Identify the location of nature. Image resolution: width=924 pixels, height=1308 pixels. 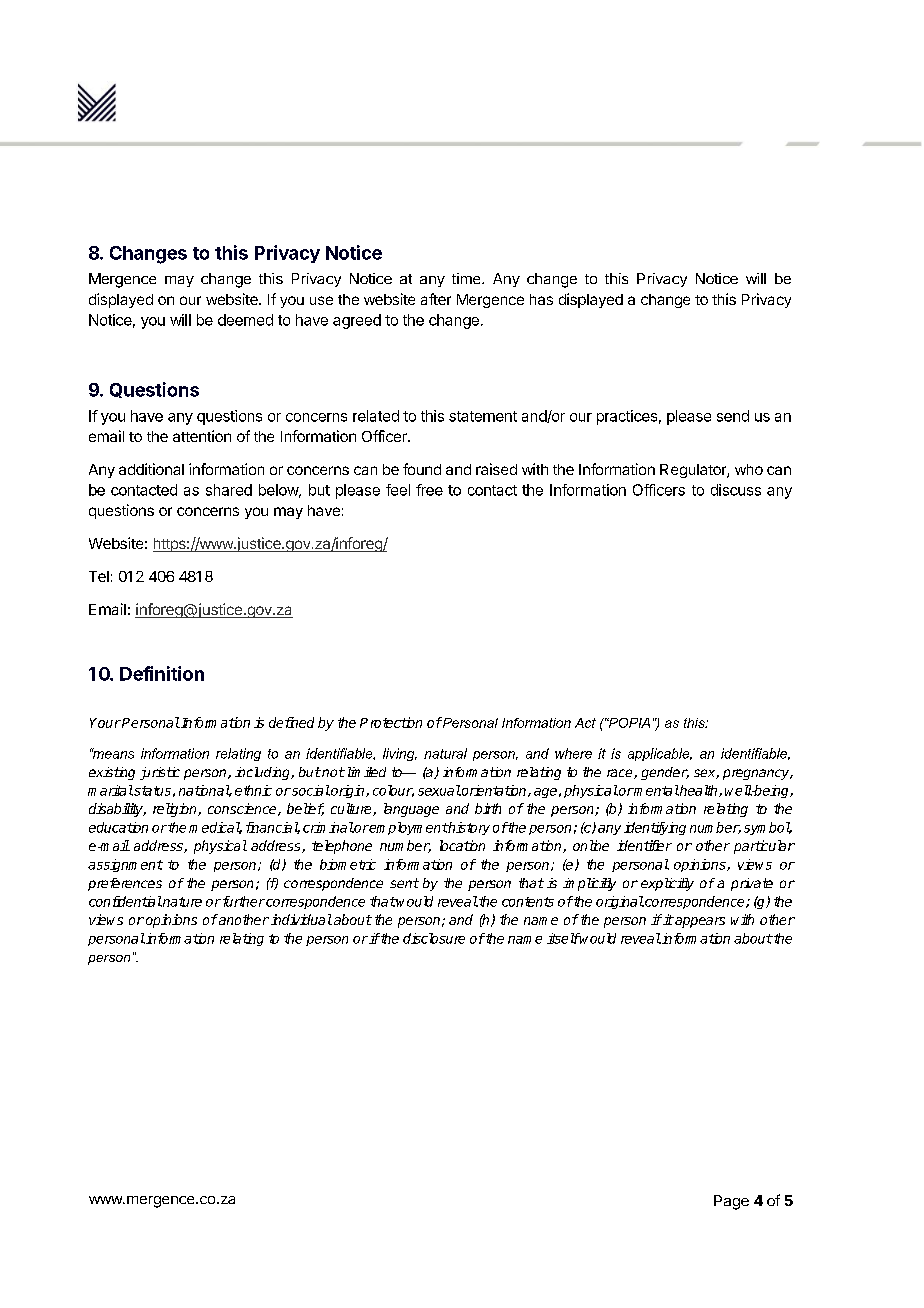
(181, 902).
